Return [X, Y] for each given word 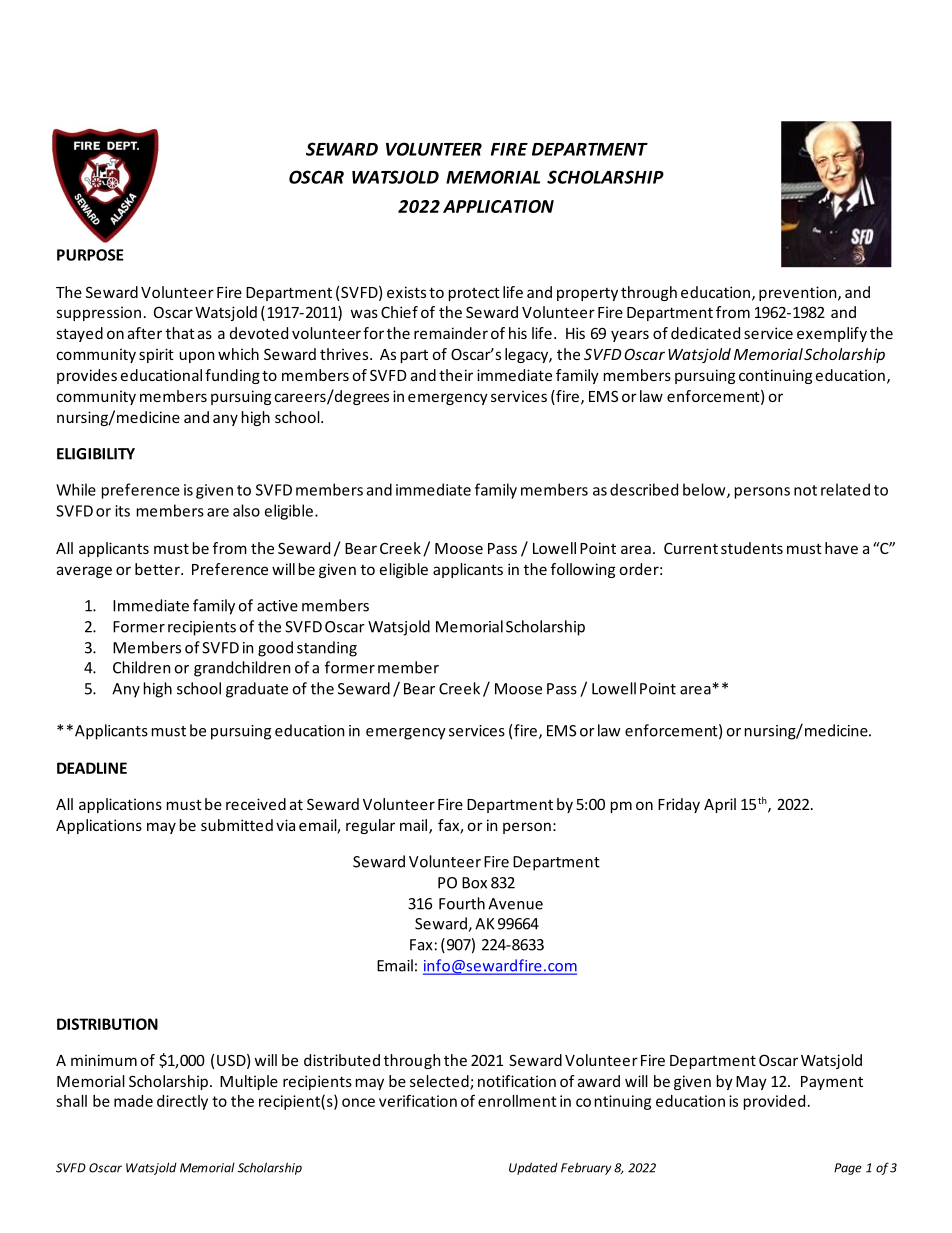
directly [182, 1102]
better [158, 569]
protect [474, 294]
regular [370, 826]
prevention [799, 293]
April [720, 805]
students [752, 548]
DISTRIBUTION [107, 1024]
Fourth [462, 903]
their [456, 375]
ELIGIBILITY [96, 454]
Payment [832, 1083]
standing [327, 649]
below [705, 490]
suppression [98, 313]
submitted [237, 825]
